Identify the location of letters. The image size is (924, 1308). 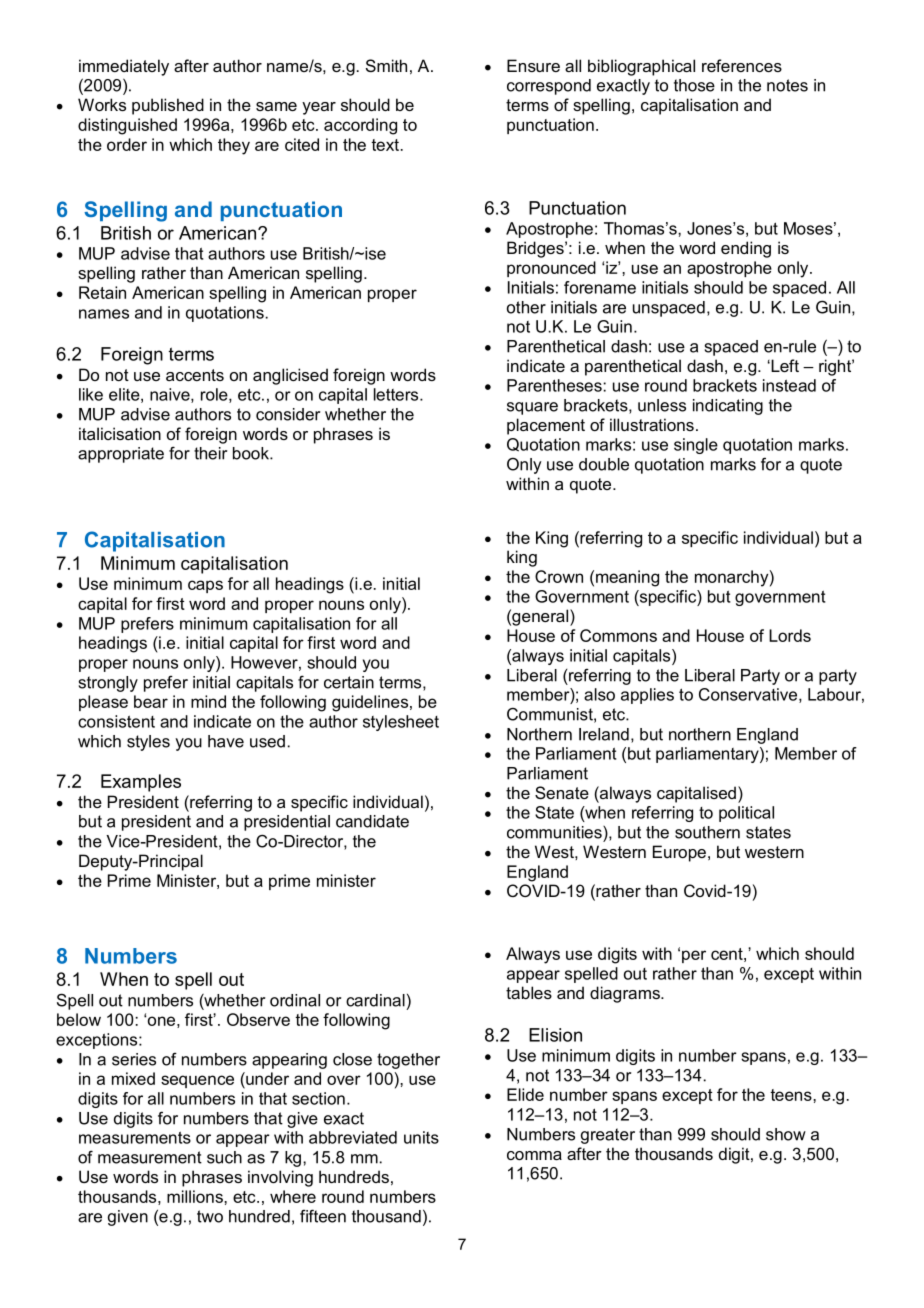
(397, 394).
